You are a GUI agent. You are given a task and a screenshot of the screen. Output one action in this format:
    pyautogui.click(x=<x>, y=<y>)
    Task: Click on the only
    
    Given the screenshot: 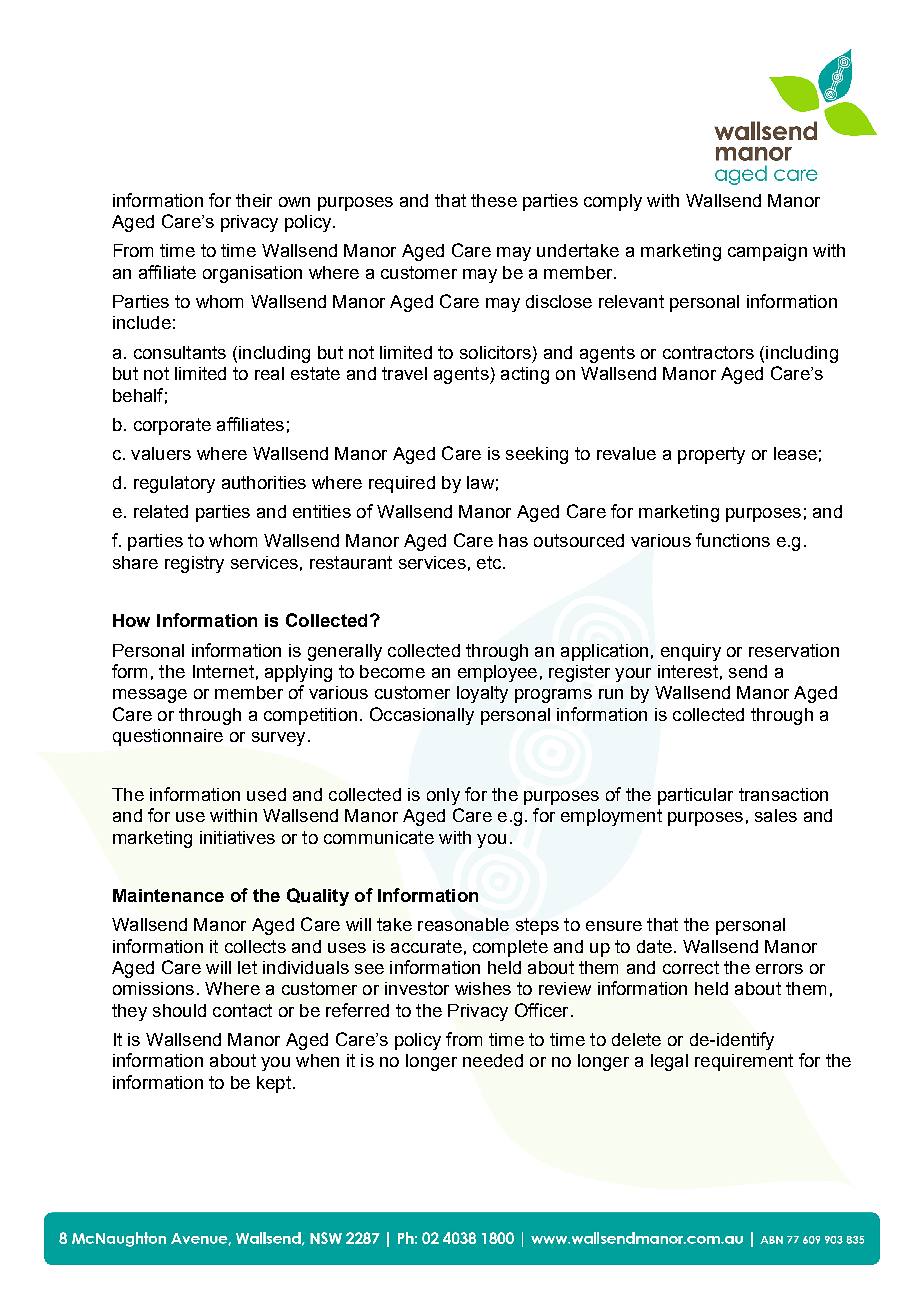 What is the action you would take?
    pyautogui.click(x=443, y=796)
